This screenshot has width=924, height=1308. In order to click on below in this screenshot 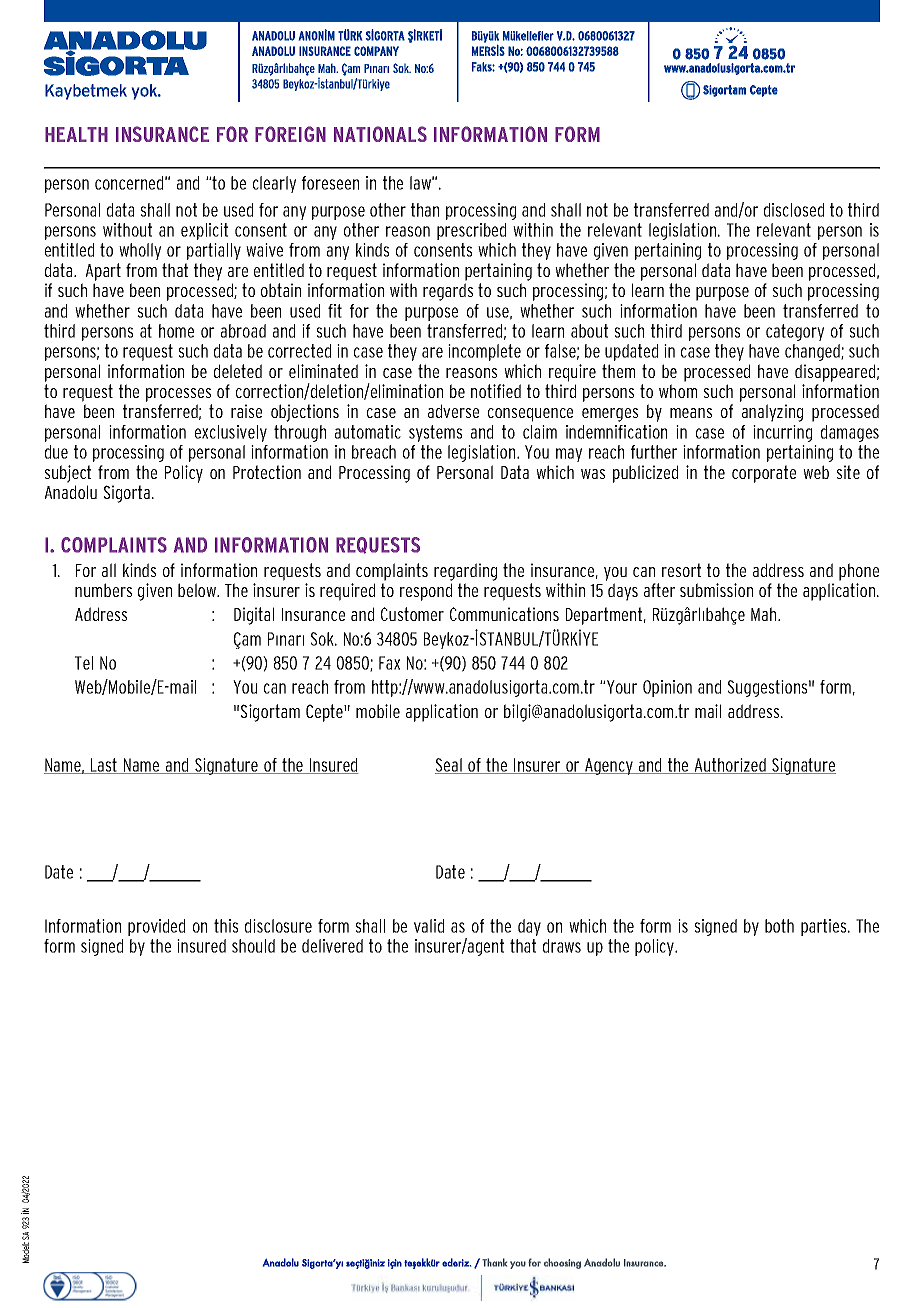, I will do `click(198, 590)`.
